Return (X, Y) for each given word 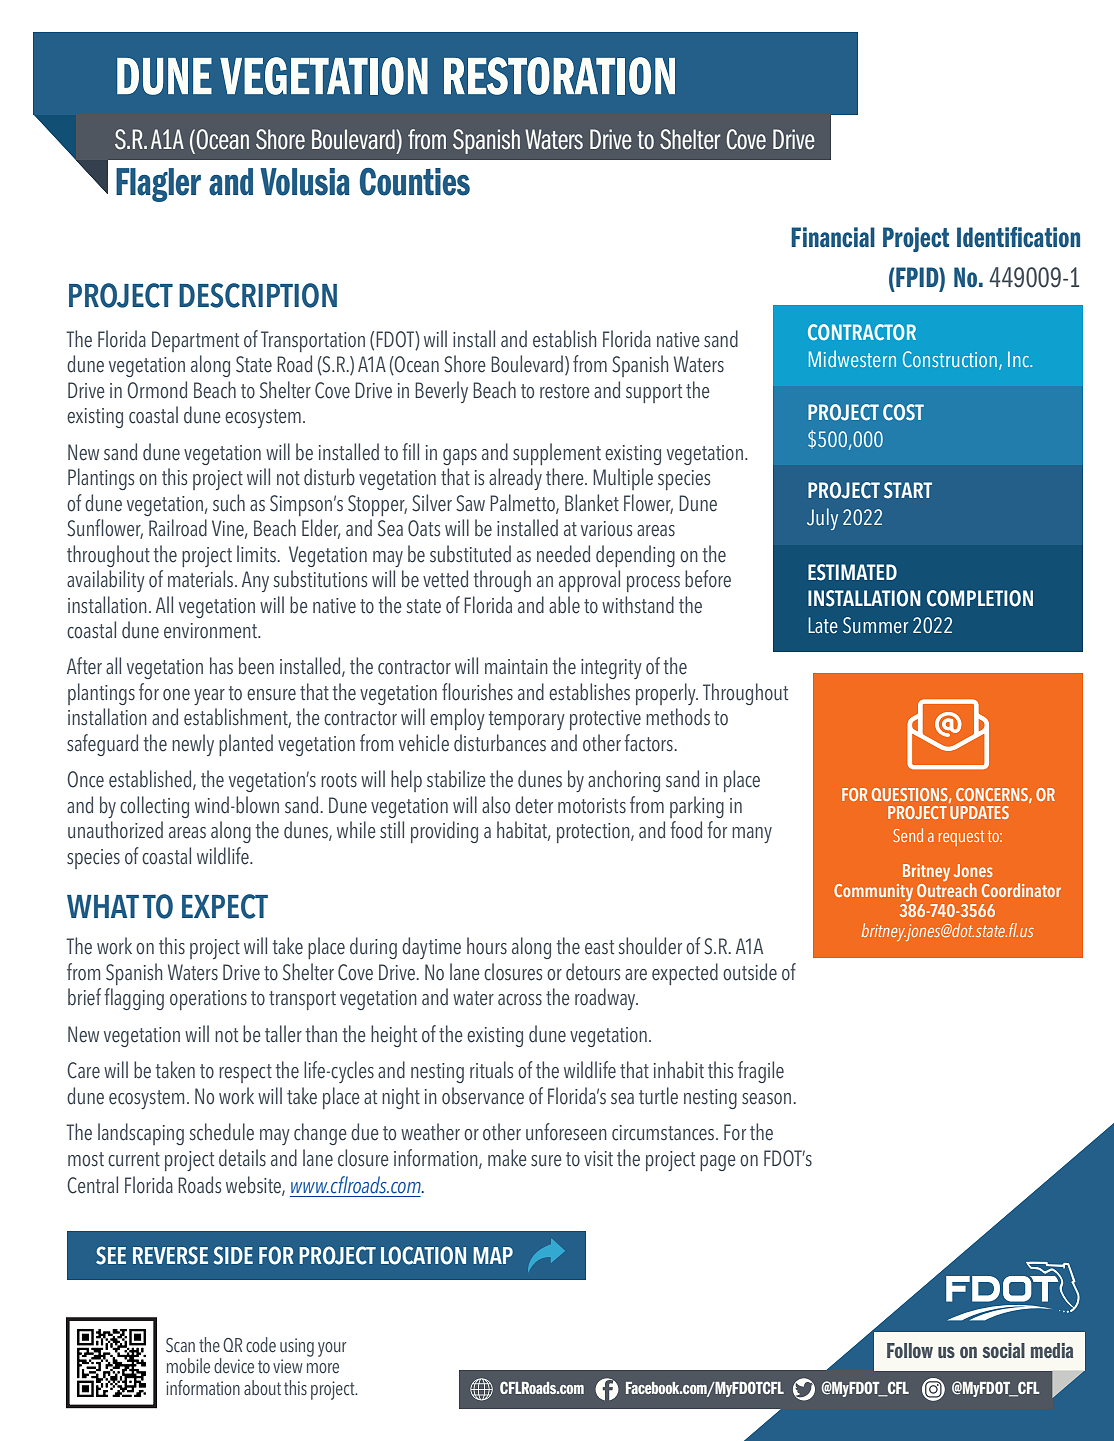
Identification (1018, 237)
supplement (557, 454)
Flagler (158, 185)
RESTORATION (559, 76)
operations (208, 1000)
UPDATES (979, 812)
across (520, 1000)
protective (605, 720)
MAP (493, 1255)
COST (903, 412)
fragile (761, 1072)
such (229, 503)
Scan (180, 1345)
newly (193, 745)
